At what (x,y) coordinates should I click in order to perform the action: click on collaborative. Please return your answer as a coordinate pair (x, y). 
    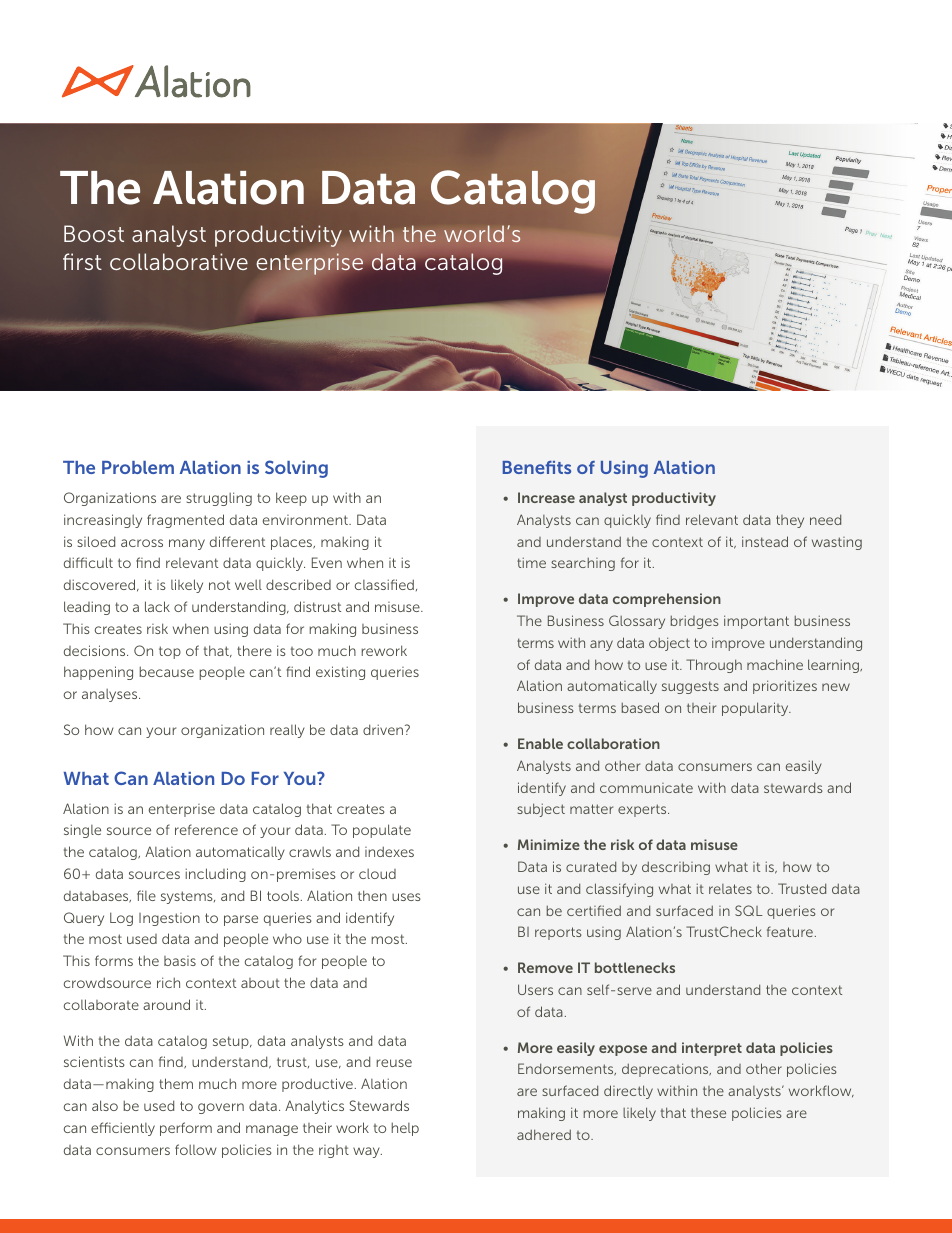
    Looking at the image, I should click on (179, 261).
